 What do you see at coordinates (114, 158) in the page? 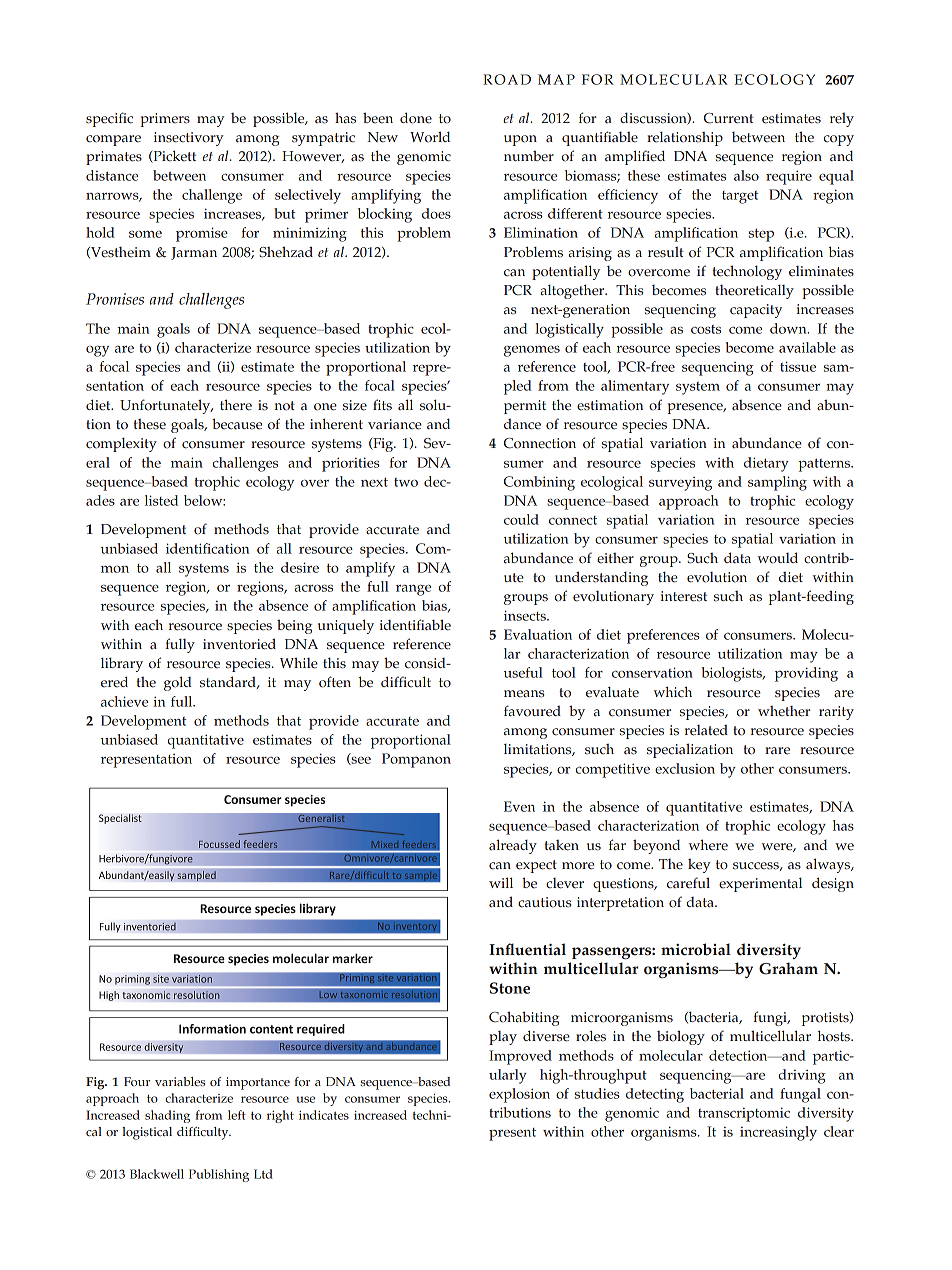
I see `primates` at bounding box center [114, 158].
